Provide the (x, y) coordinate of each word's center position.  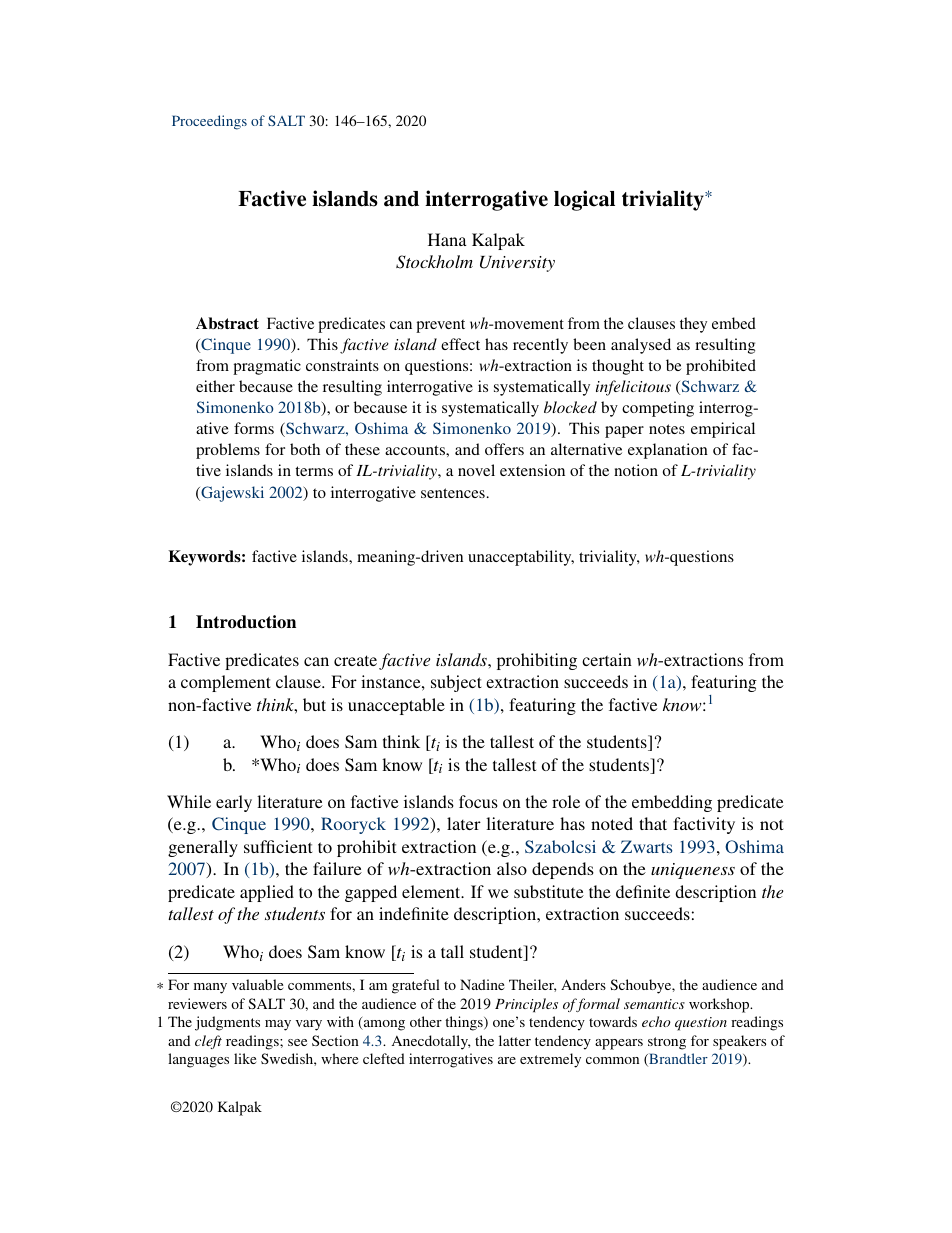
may (278, 1025)
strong (667, 1043)
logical (584, 200)
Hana (447, 239)
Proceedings (209, 122)
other (426, 1021)
